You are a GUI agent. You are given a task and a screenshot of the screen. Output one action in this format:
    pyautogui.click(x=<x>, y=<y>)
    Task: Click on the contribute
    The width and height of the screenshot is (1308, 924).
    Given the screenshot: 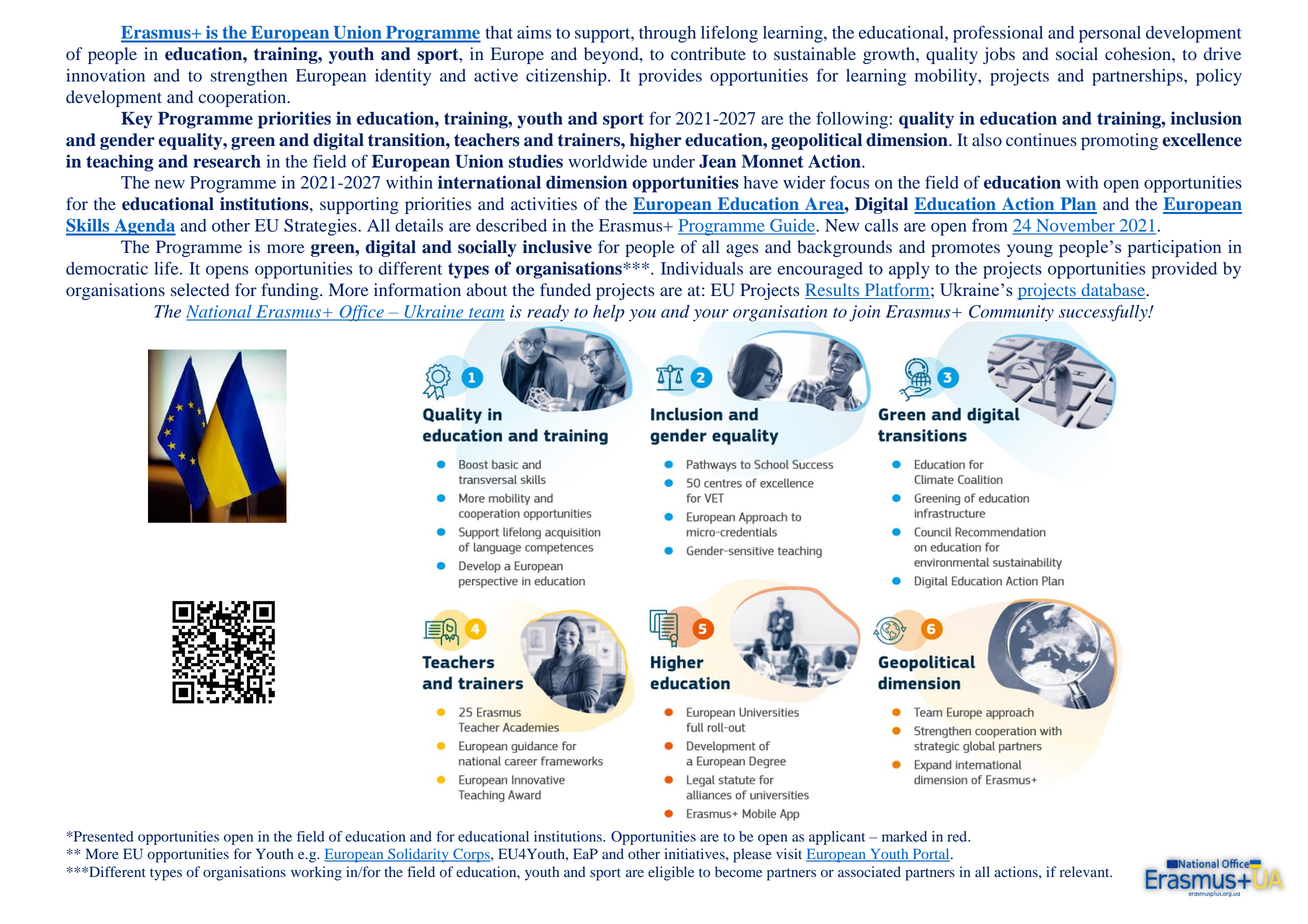 What is the action you would take?
    pyautogui.click(x=708, y=54)
